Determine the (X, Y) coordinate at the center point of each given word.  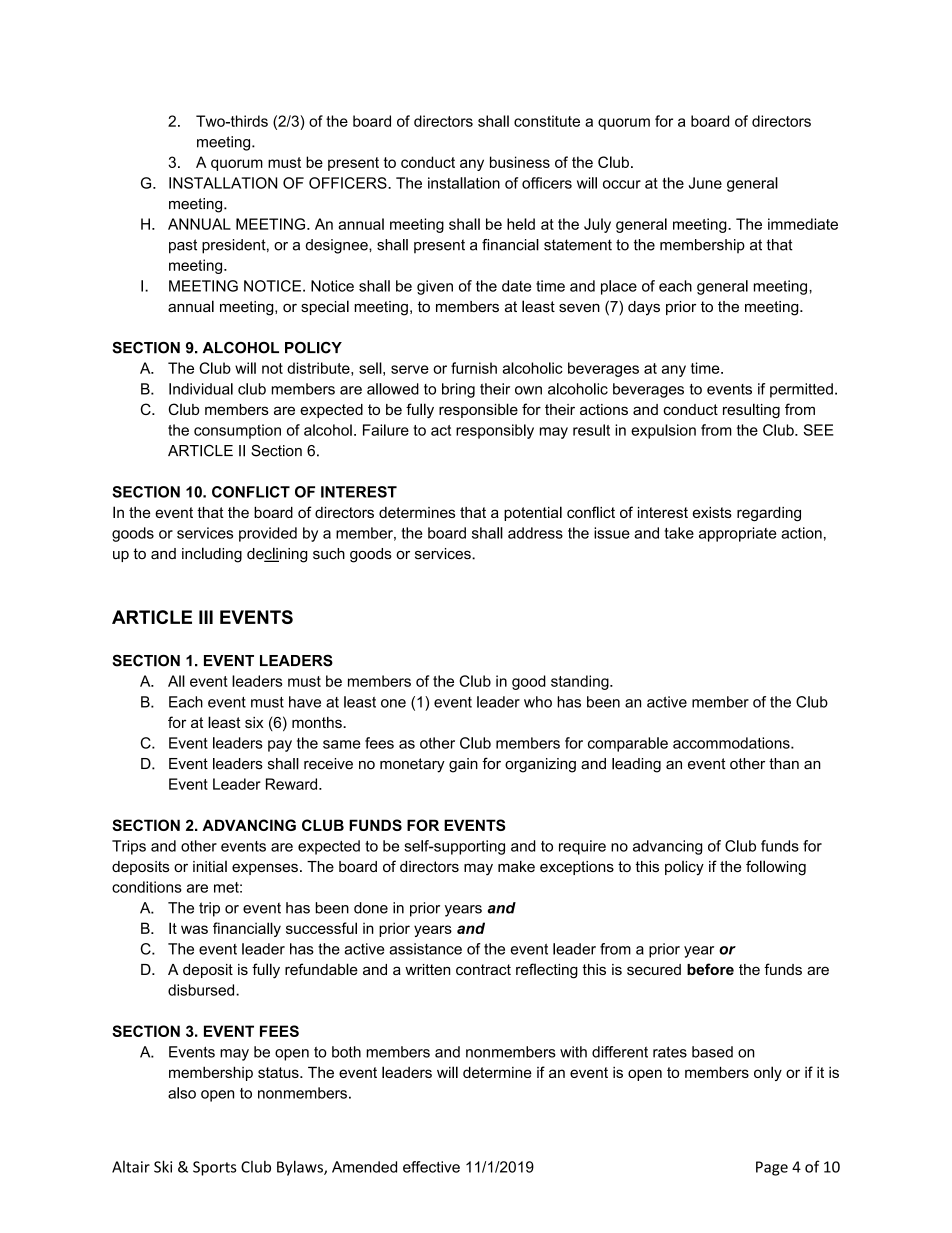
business (520, 162)
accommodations (732, 743)
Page (772, 1168)
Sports (214, 1168)
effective (431, 1167)
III (206, 617)
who (538, 702)
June (705, 183)
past (183, 246)
